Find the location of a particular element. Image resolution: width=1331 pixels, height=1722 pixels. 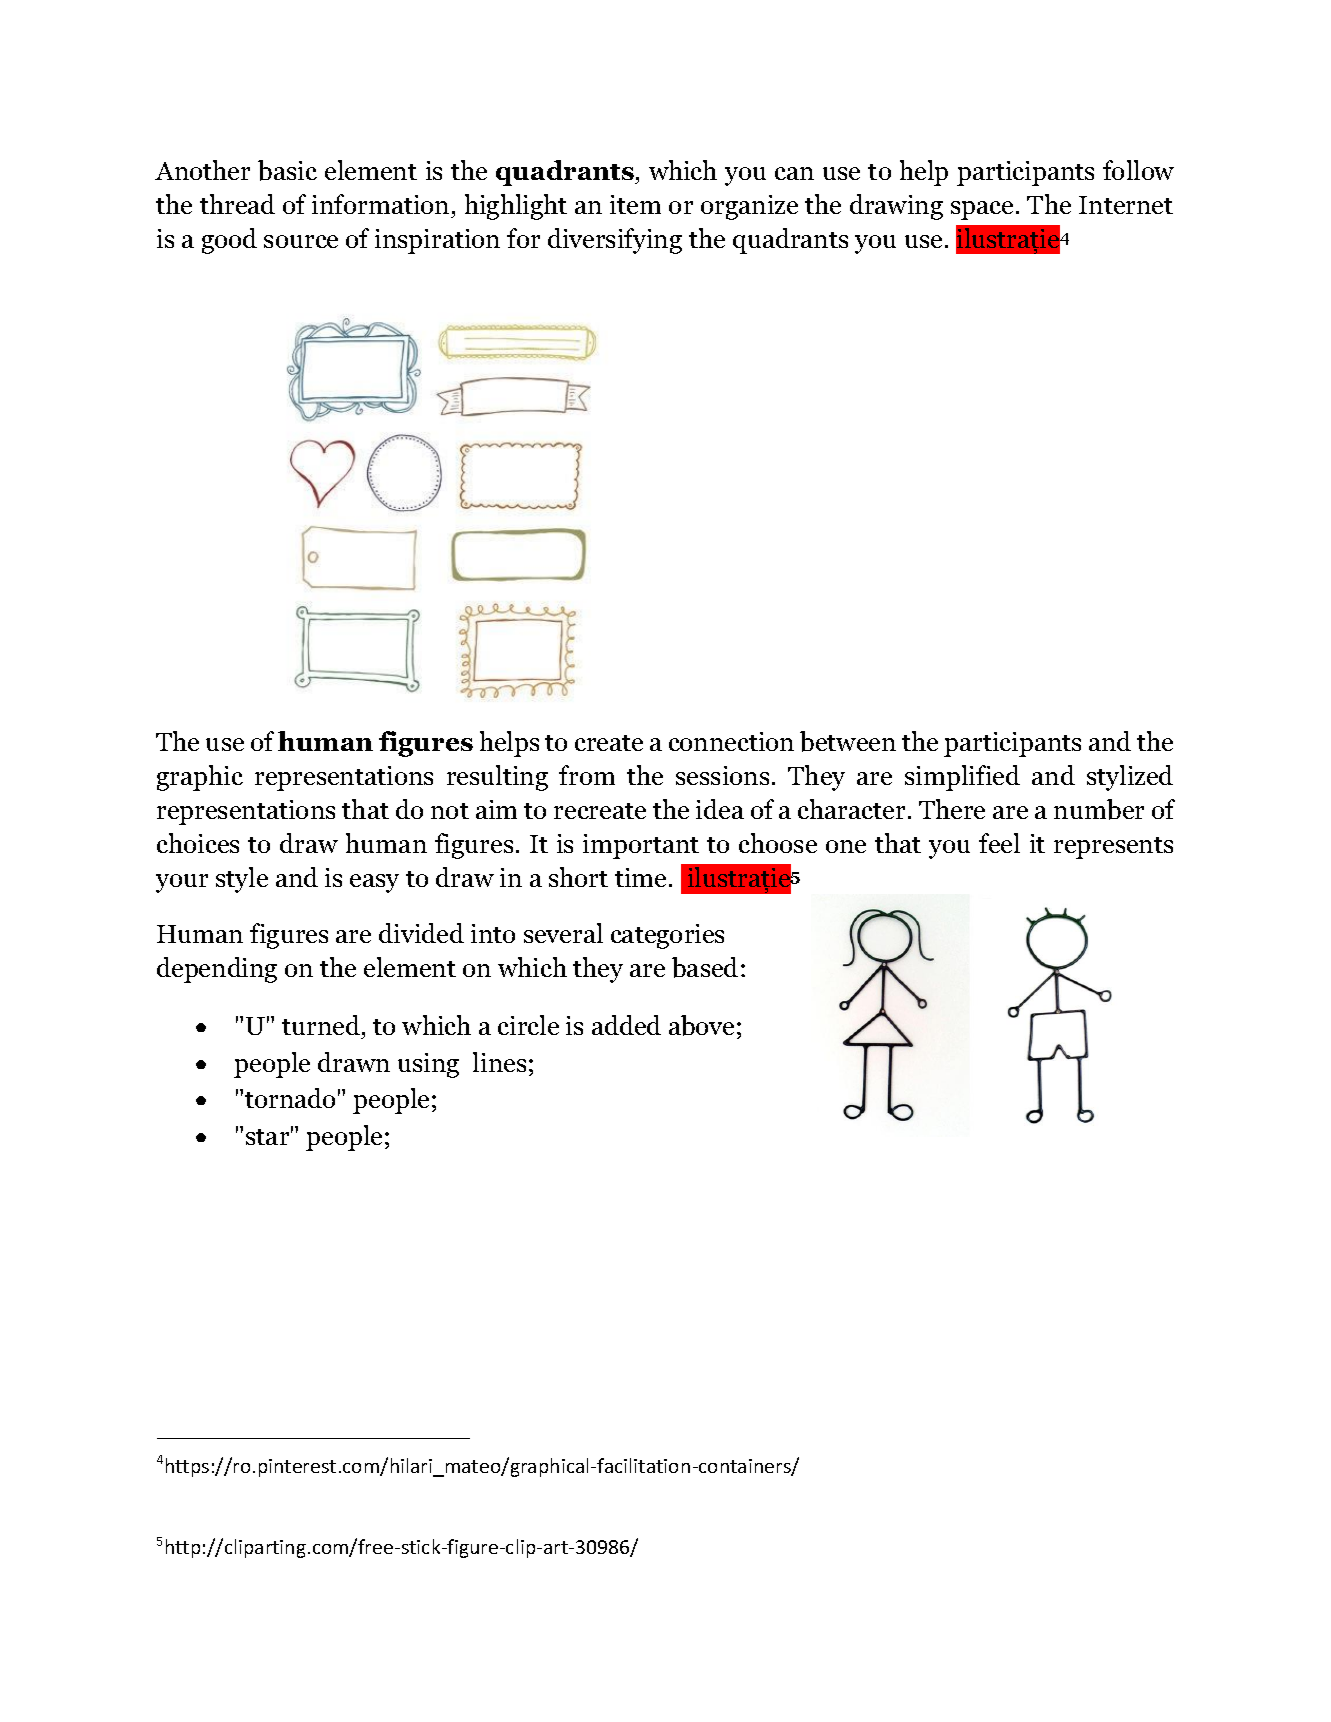

item is located at coordinates (635, 204).
